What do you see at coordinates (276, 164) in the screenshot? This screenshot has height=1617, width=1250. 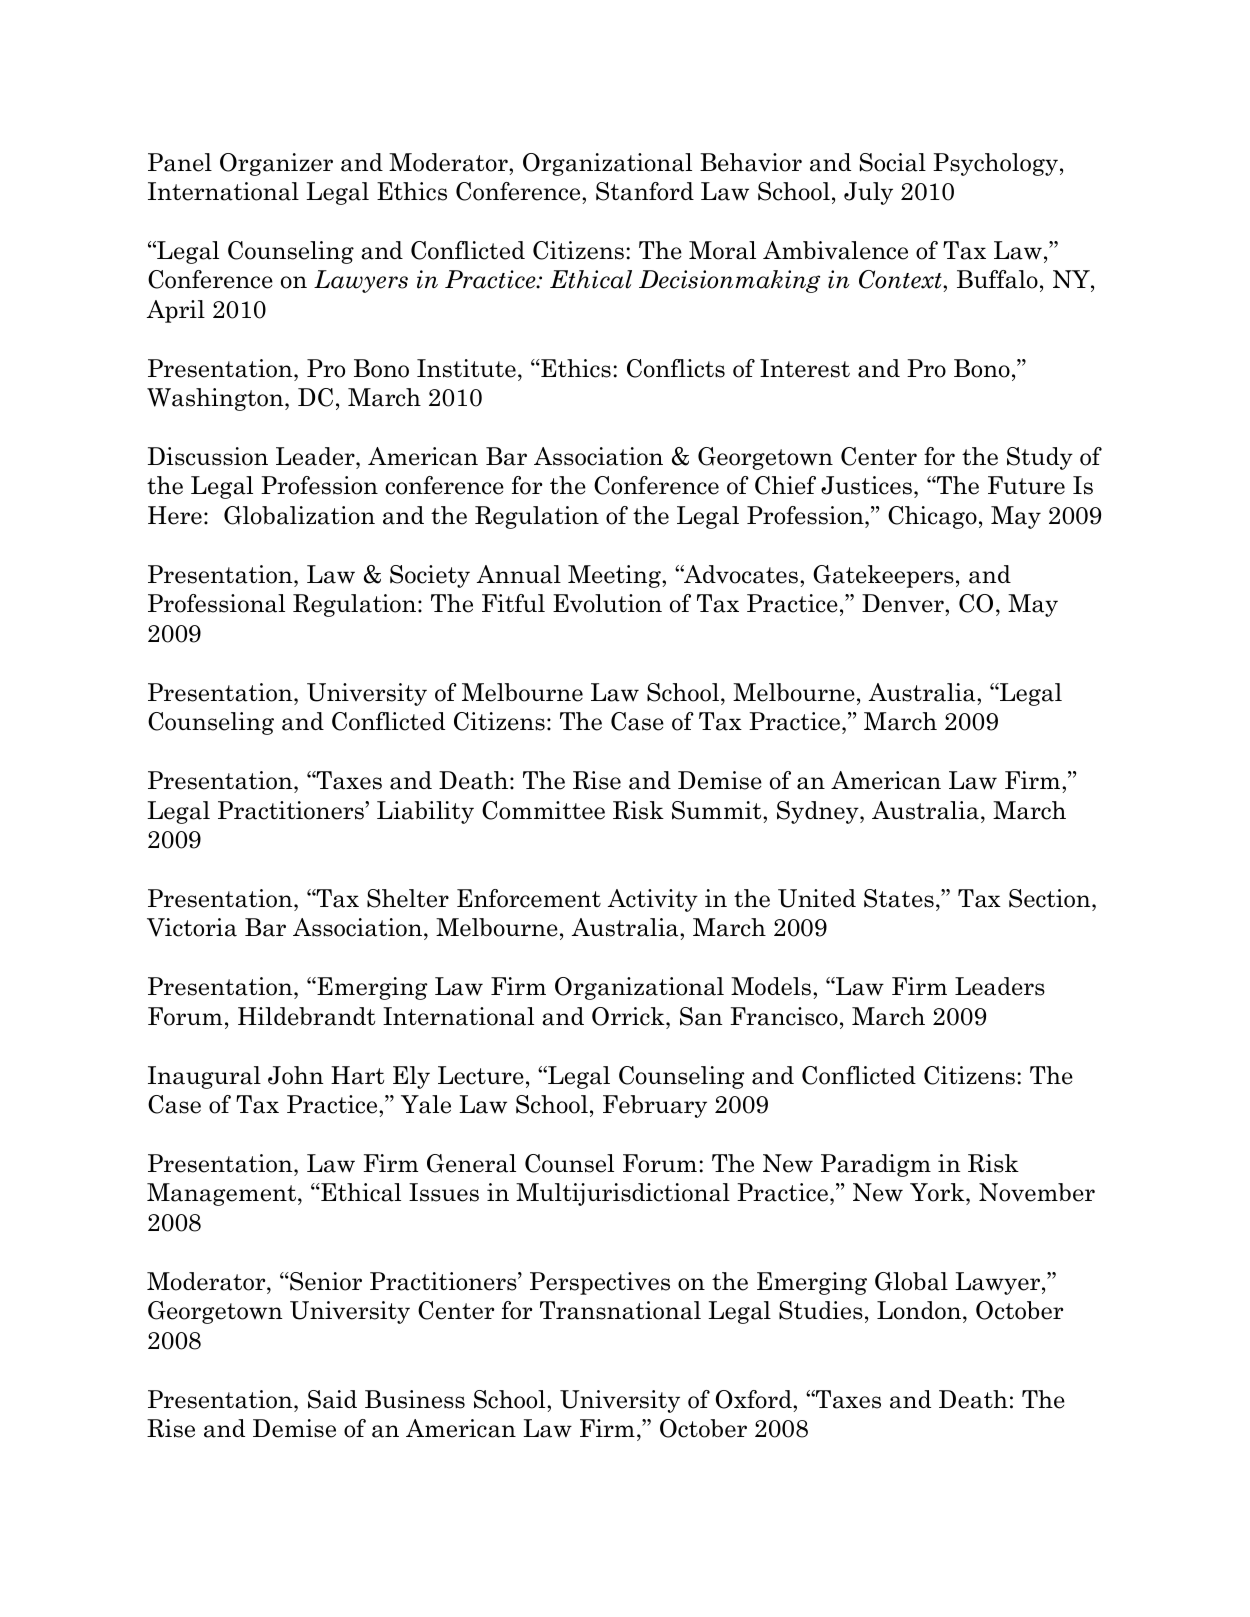 I see `Organizer` at bounding box center [276, 164].
